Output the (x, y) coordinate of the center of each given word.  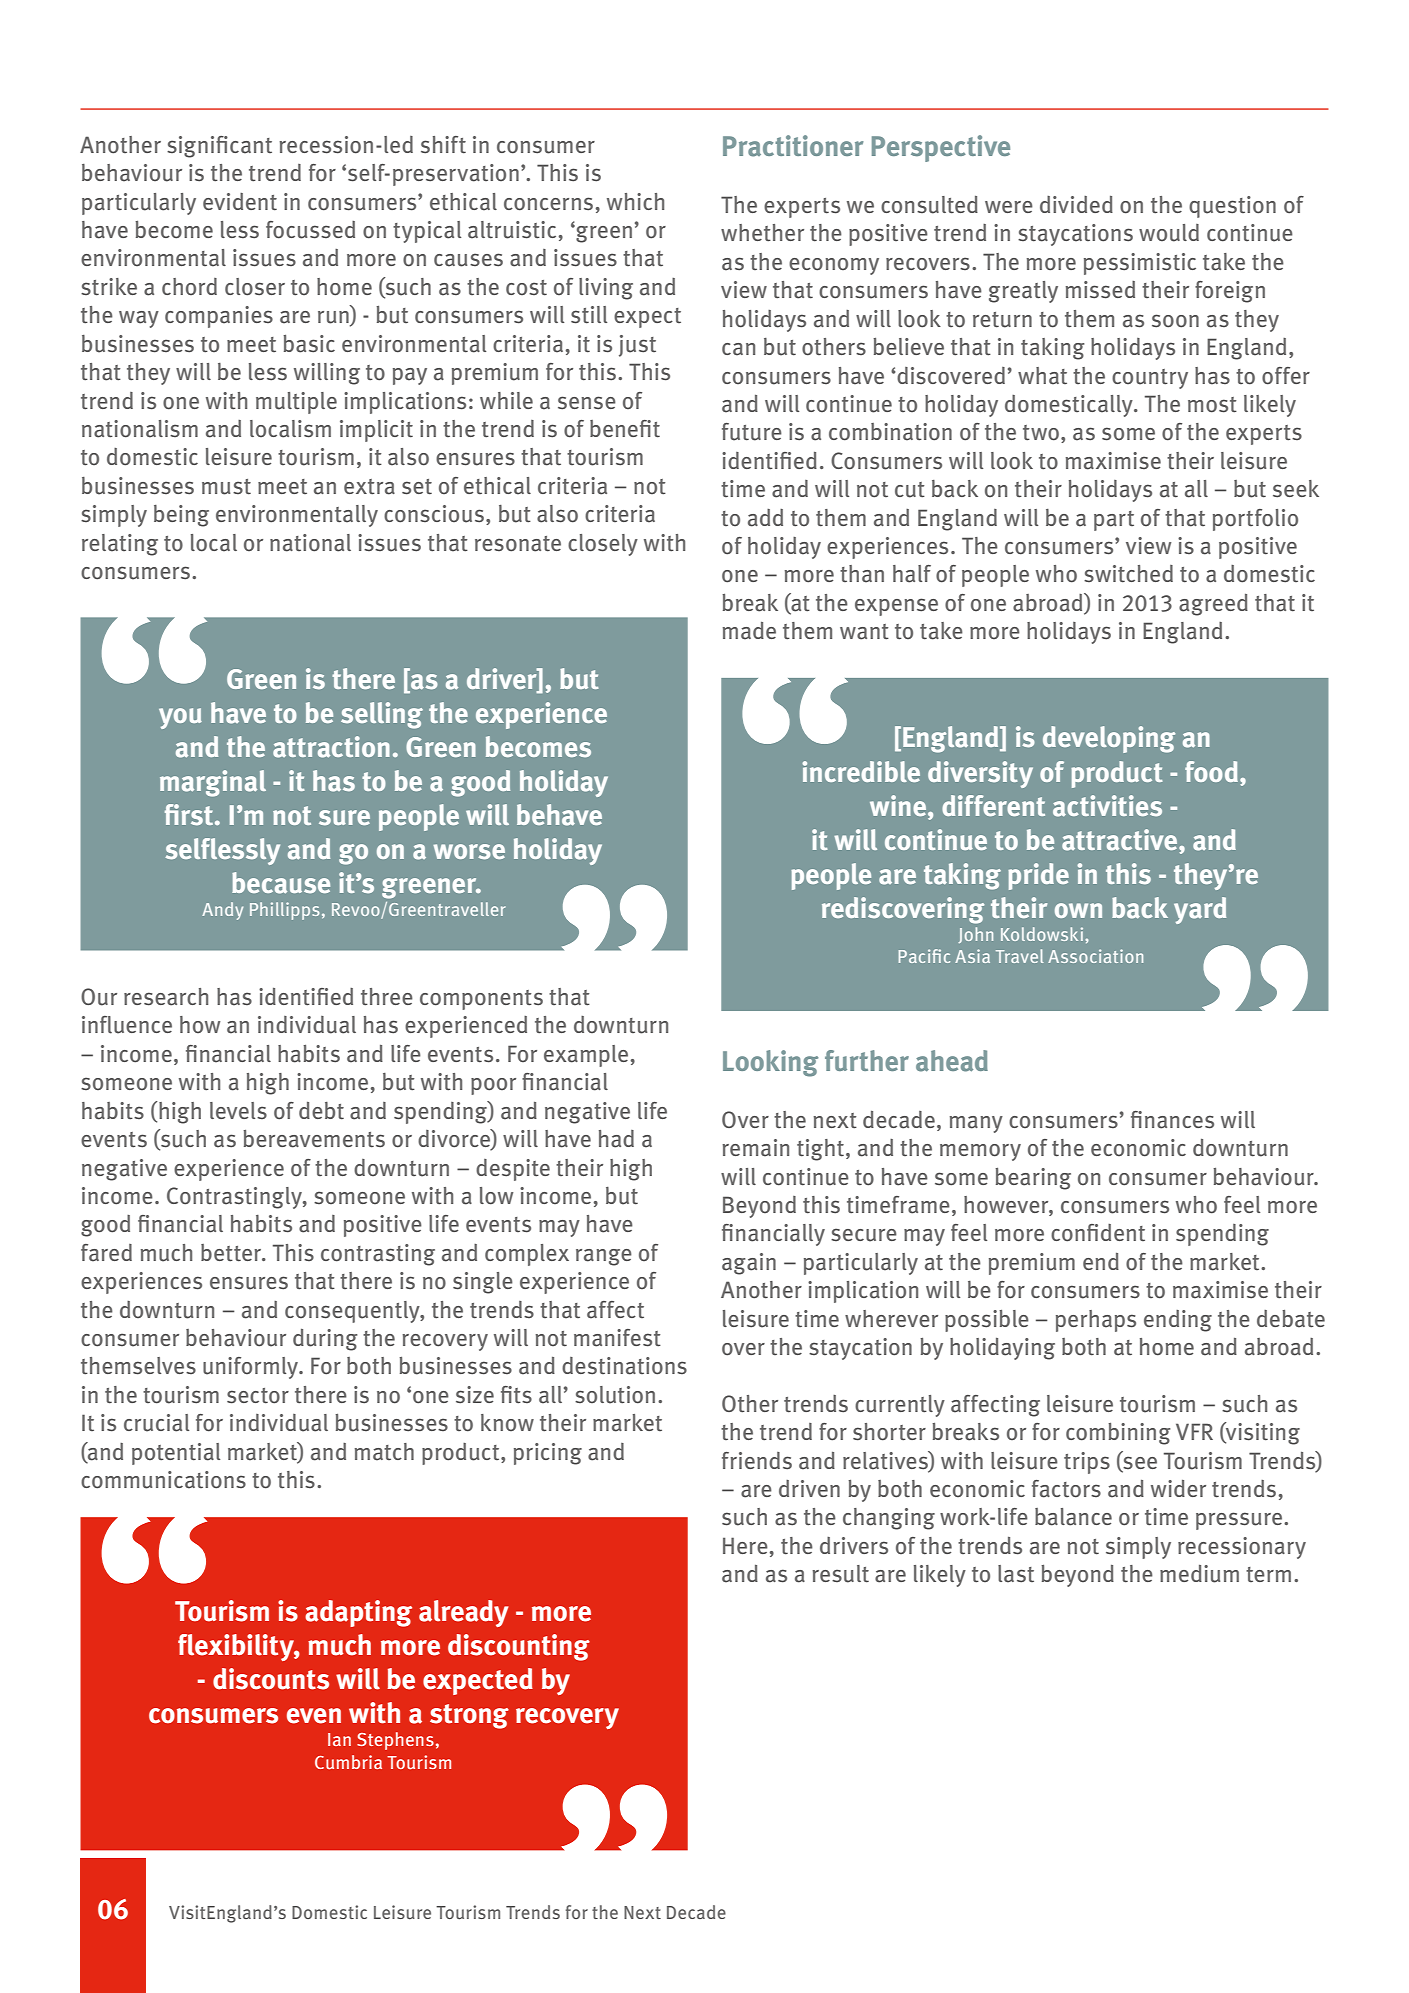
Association (1095, 956)
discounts (271, 1679)
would (1169, 233)
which (635, 201)
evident (240, 202)
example (586, 1056)
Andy (222, 911)
